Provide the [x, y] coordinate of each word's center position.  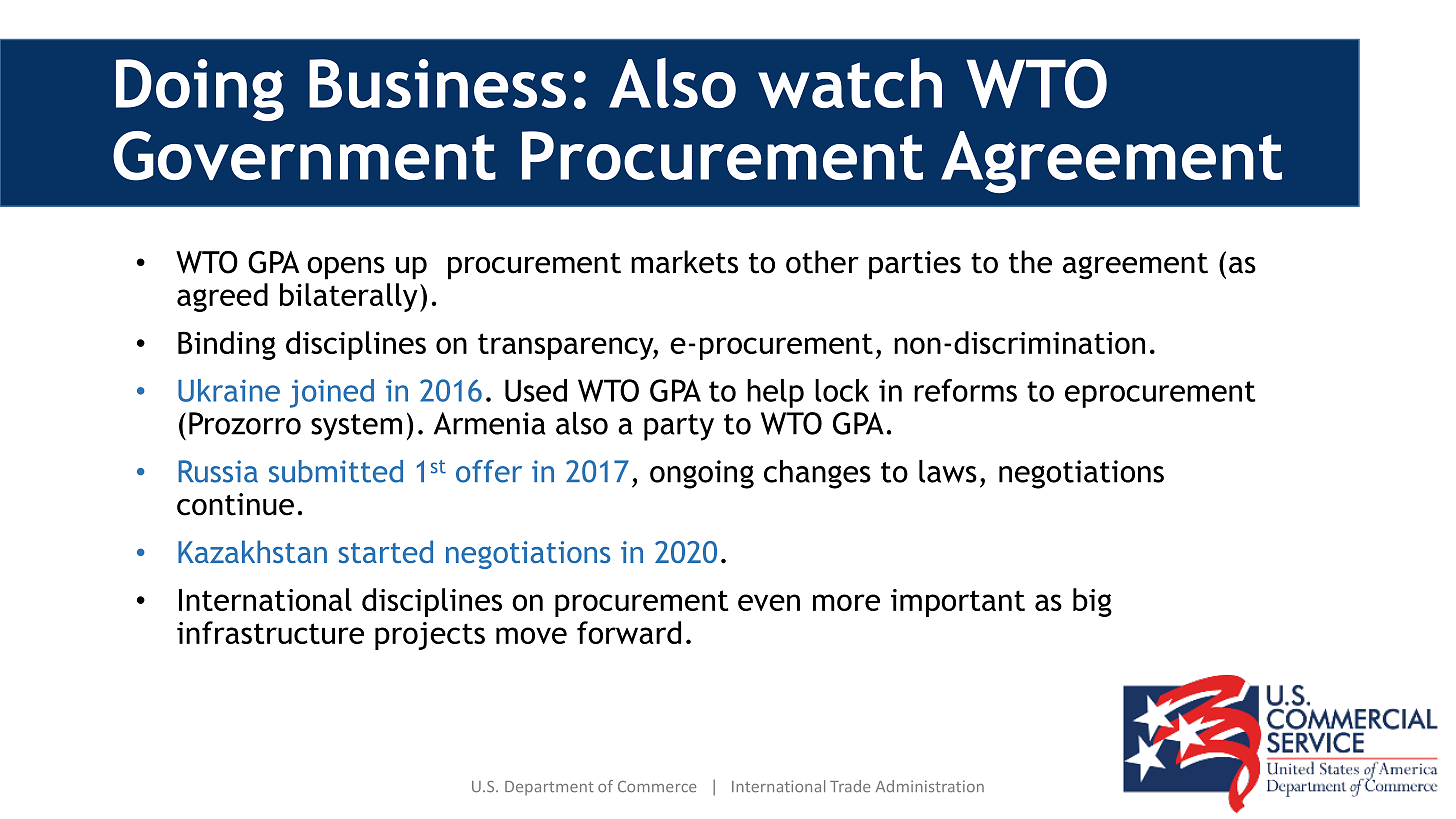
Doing [200, 90]
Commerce [657, 786]
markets [684, 262]
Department [549, 788]
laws [948, 471]
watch [850, 83]
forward [629, 632]
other [822, 262]
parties [915, 265]
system [356, 427]
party [679, 427]
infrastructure [270, 632]
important [958, 603]
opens [346, 268]
